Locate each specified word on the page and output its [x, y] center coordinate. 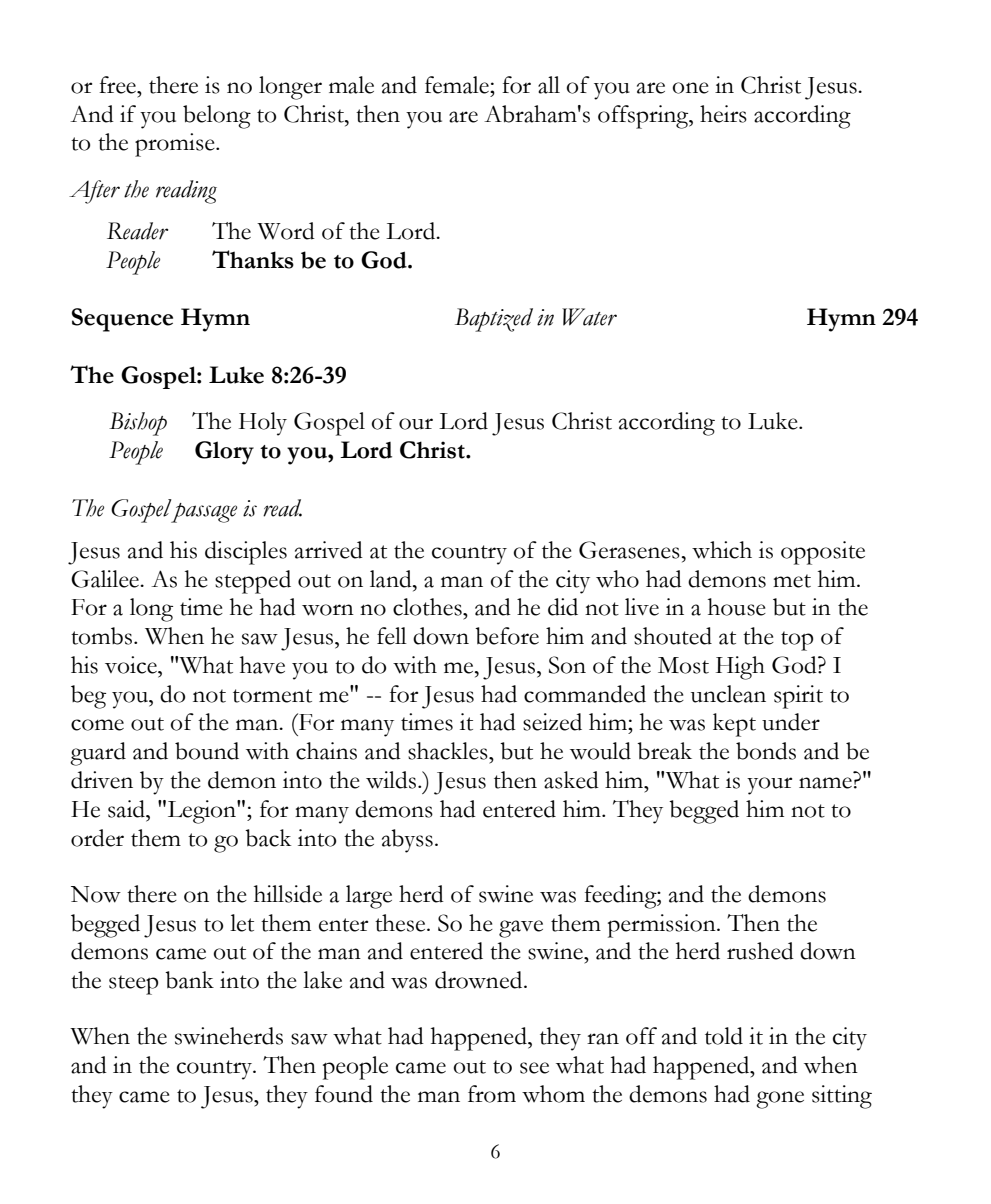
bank [189, 980]
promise [176, 145]
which [722, 550]
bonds [766, 751]
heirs [723, 114]
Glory [224, 453]
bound [207, 751]
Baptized [494, 320]
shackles [449, 751]
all [549, 85]
